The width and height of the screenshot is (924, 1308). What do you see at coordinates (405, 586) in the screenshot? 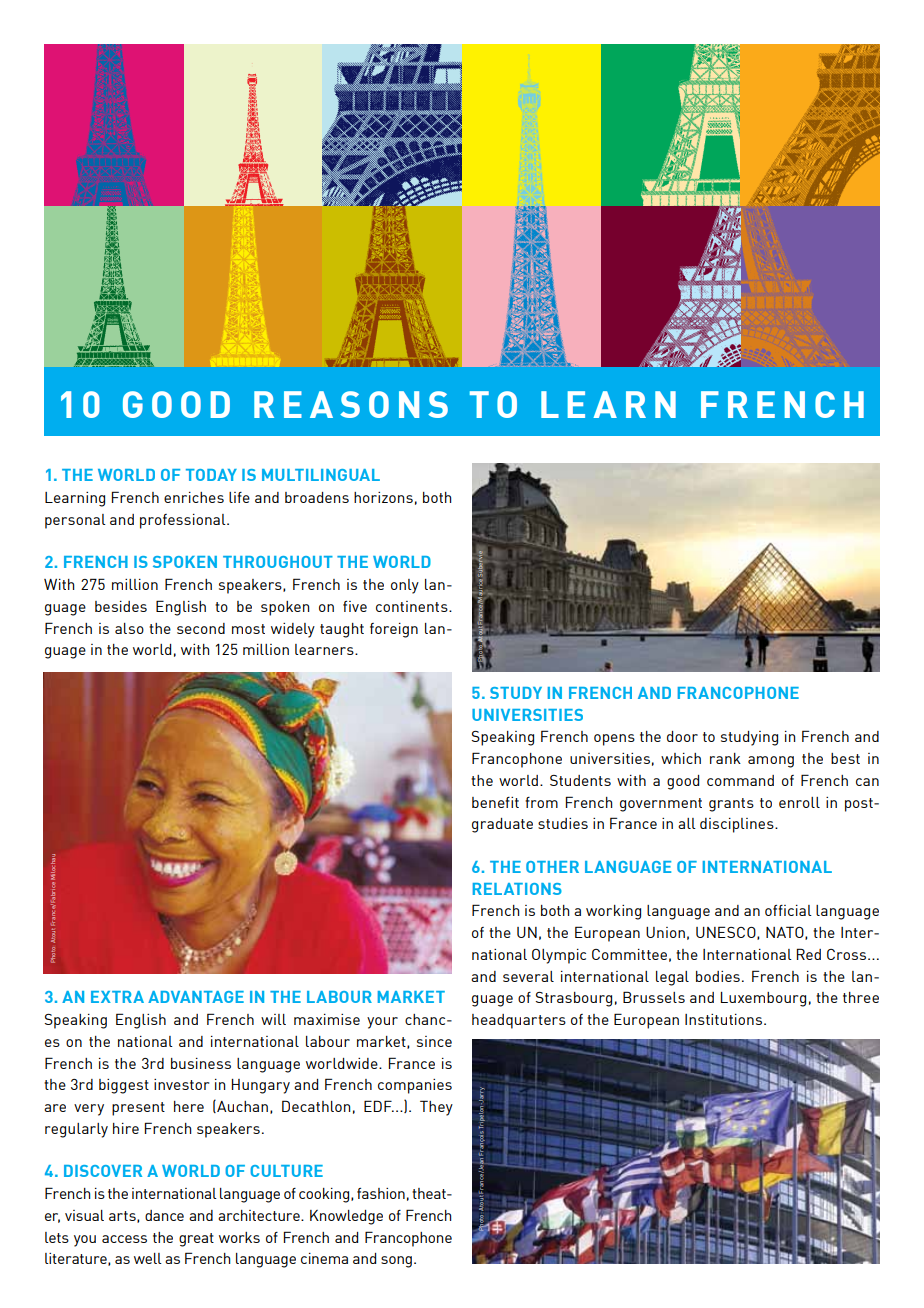
I see `only` at bounding box center [405, 586].
